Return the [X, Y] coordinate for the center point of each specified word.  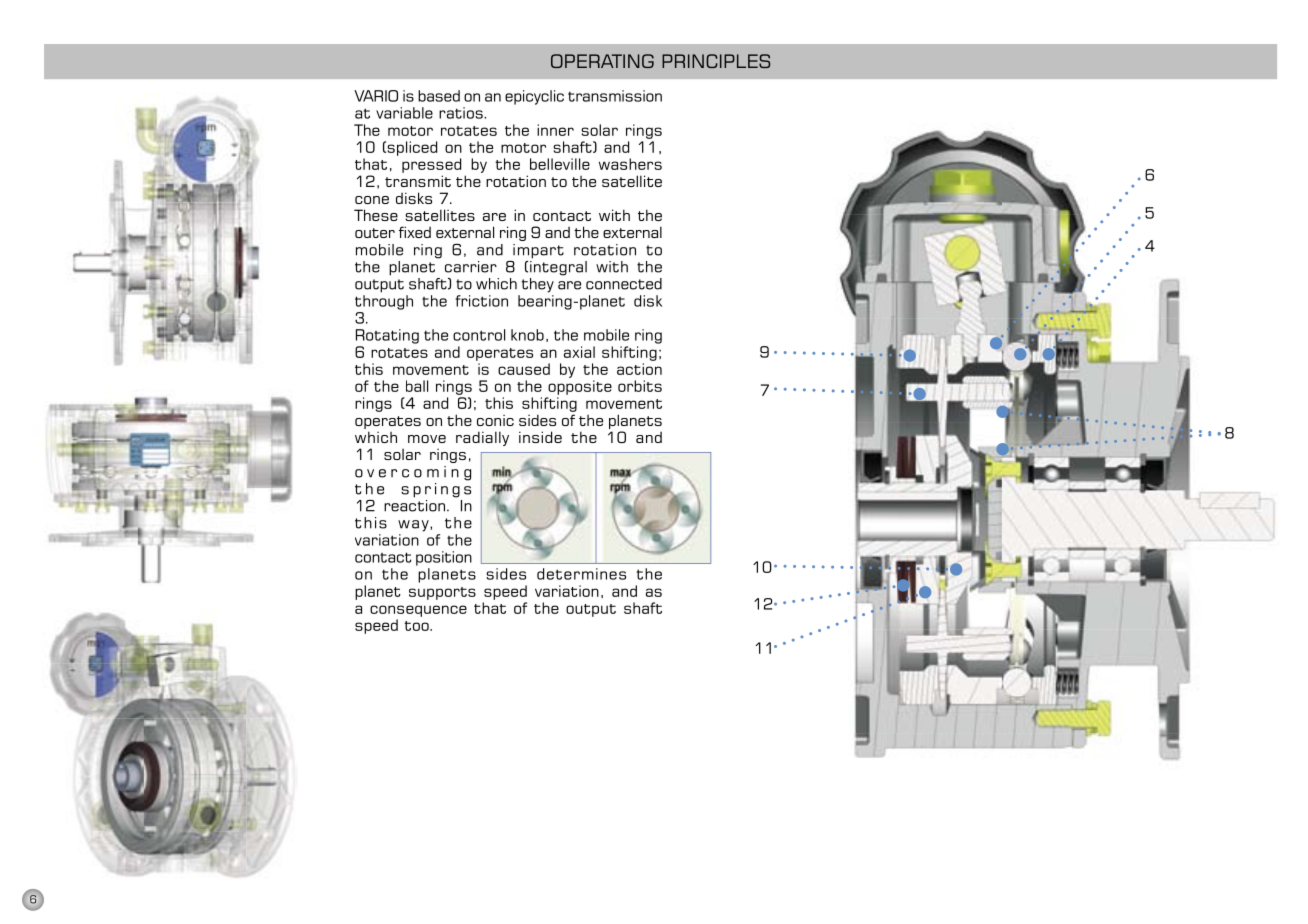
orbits [640, 386]
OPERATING [602, 61]
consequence [418, 611]
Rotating [387, 336]
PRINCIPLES [716, 61]
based [439, 96]
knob [527, 335]
